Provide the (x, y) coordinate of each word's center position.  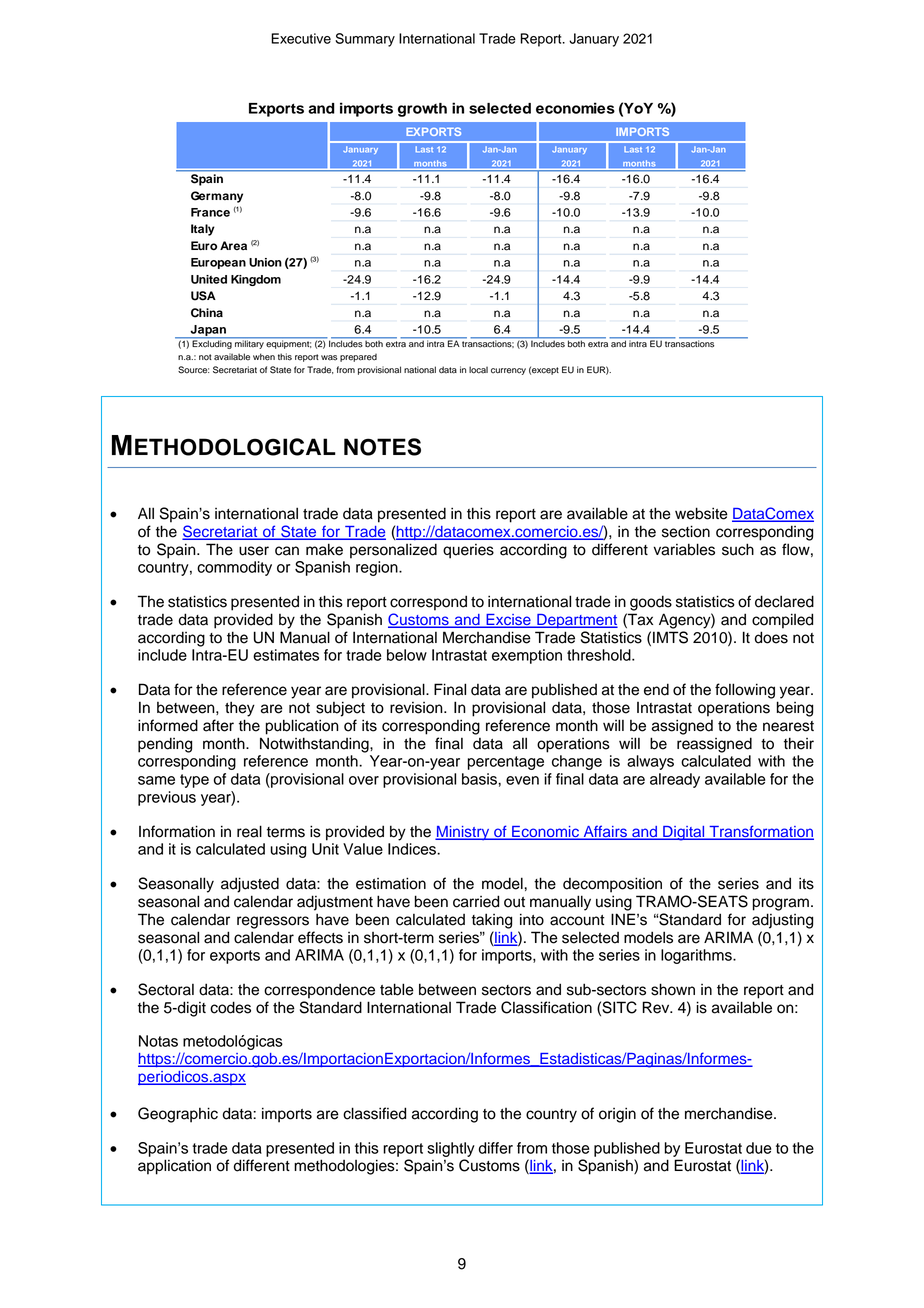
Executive (301, 38)
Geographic (178, 1115)
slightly (451, 1149)
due (758, 1148)
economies (575, 108)
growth (422, 110)
